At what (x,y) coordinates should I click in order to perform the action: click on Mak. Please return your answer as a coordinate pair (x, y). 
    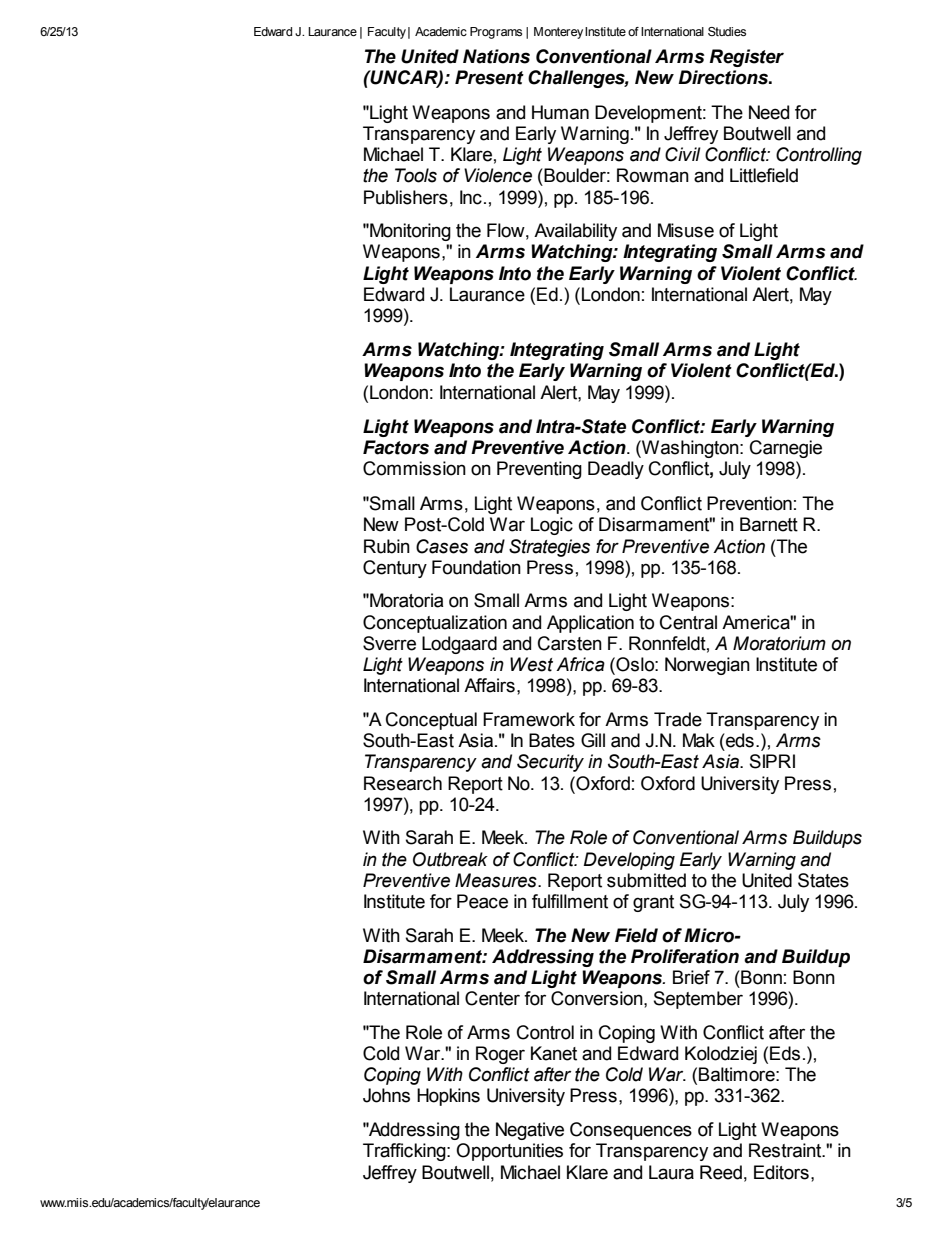
    Looking at the image, I should click on (699, 740).
